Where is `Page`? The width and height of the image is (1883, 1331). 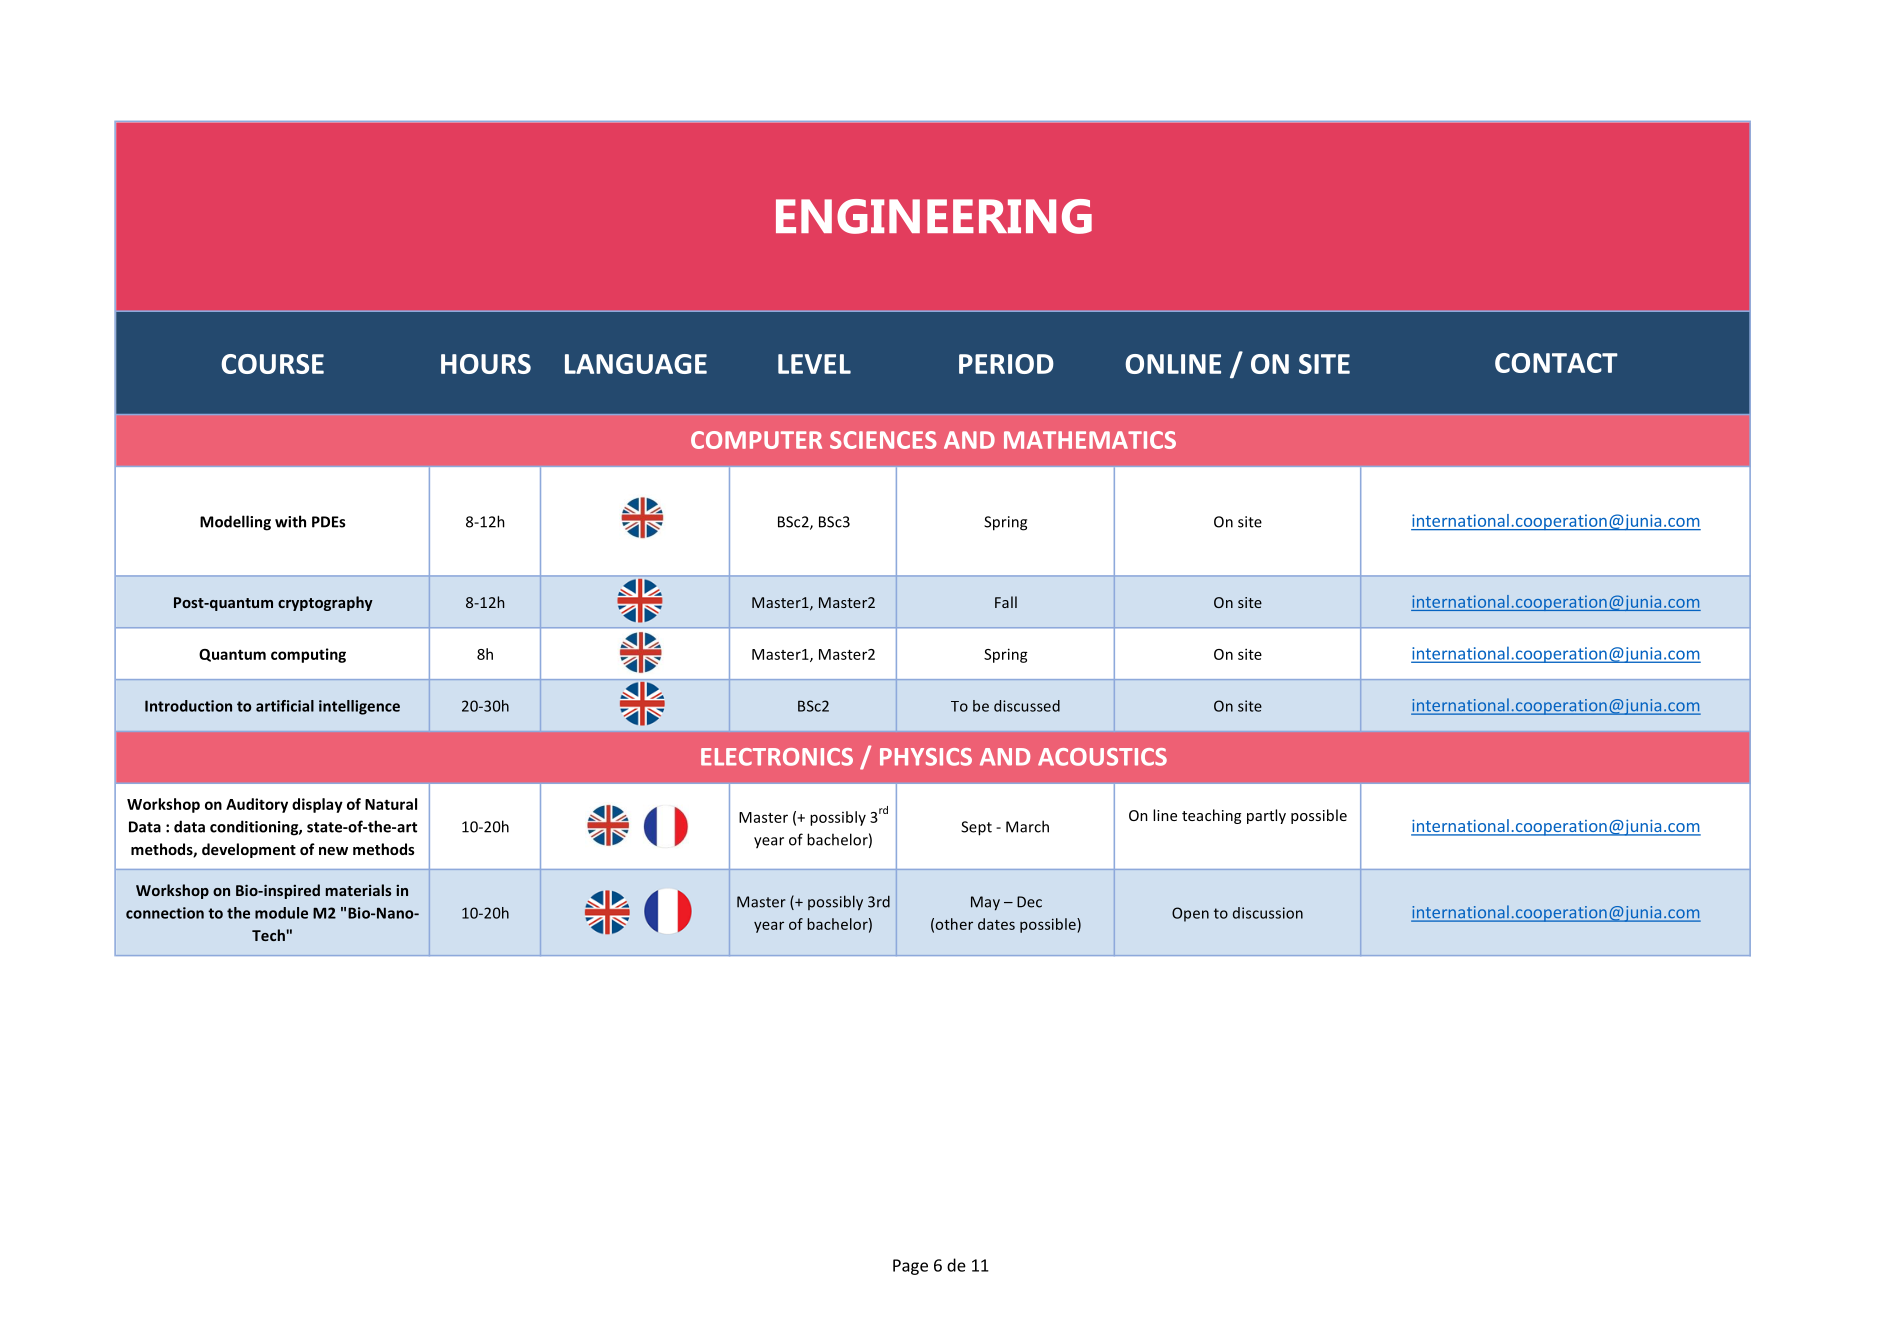 Page is located at coordinates (910, 1267).
